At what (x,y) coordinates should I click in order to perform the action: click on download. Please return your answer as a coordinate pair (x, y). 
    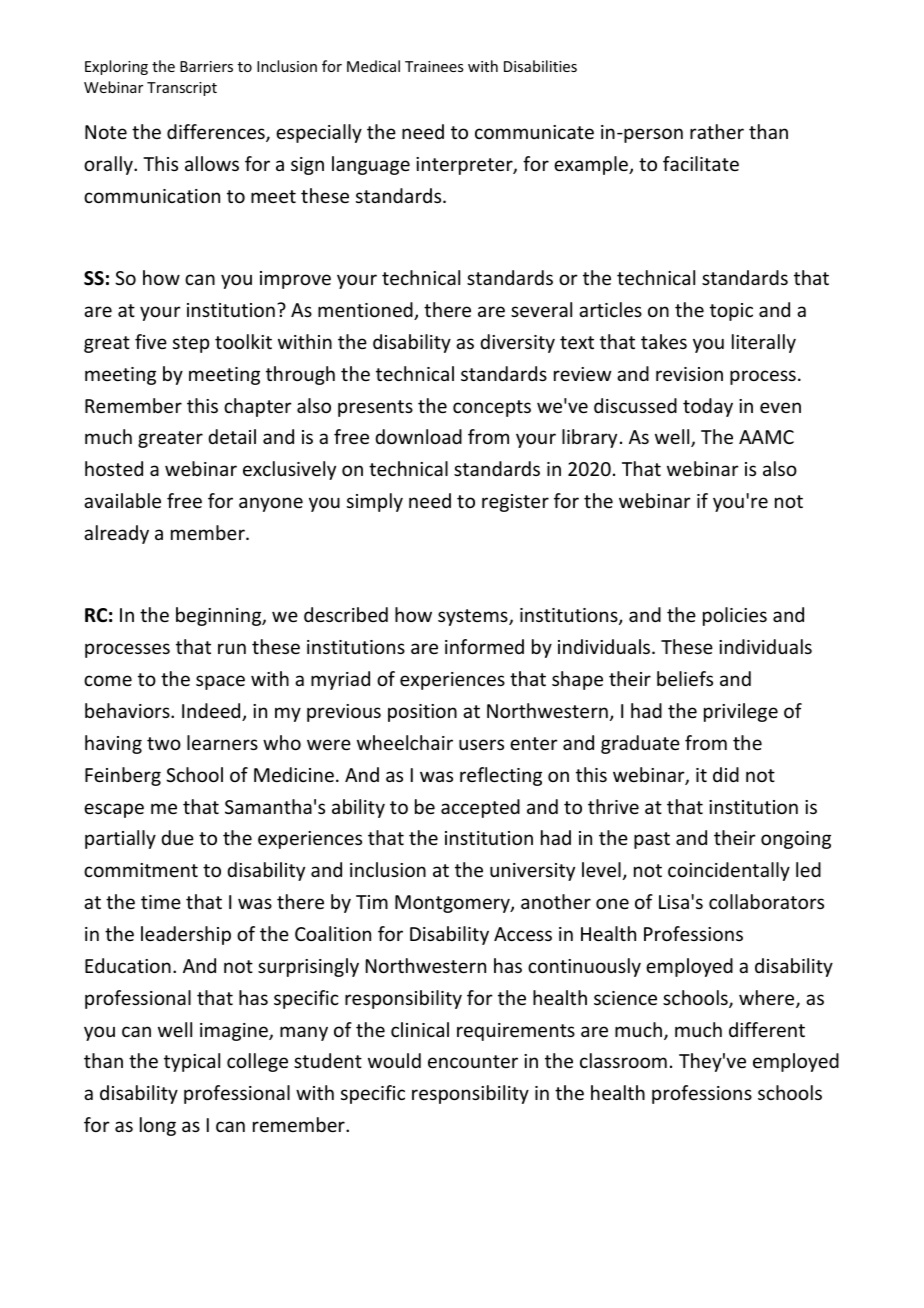
    Looking at the image, I should click on (418, 436).
